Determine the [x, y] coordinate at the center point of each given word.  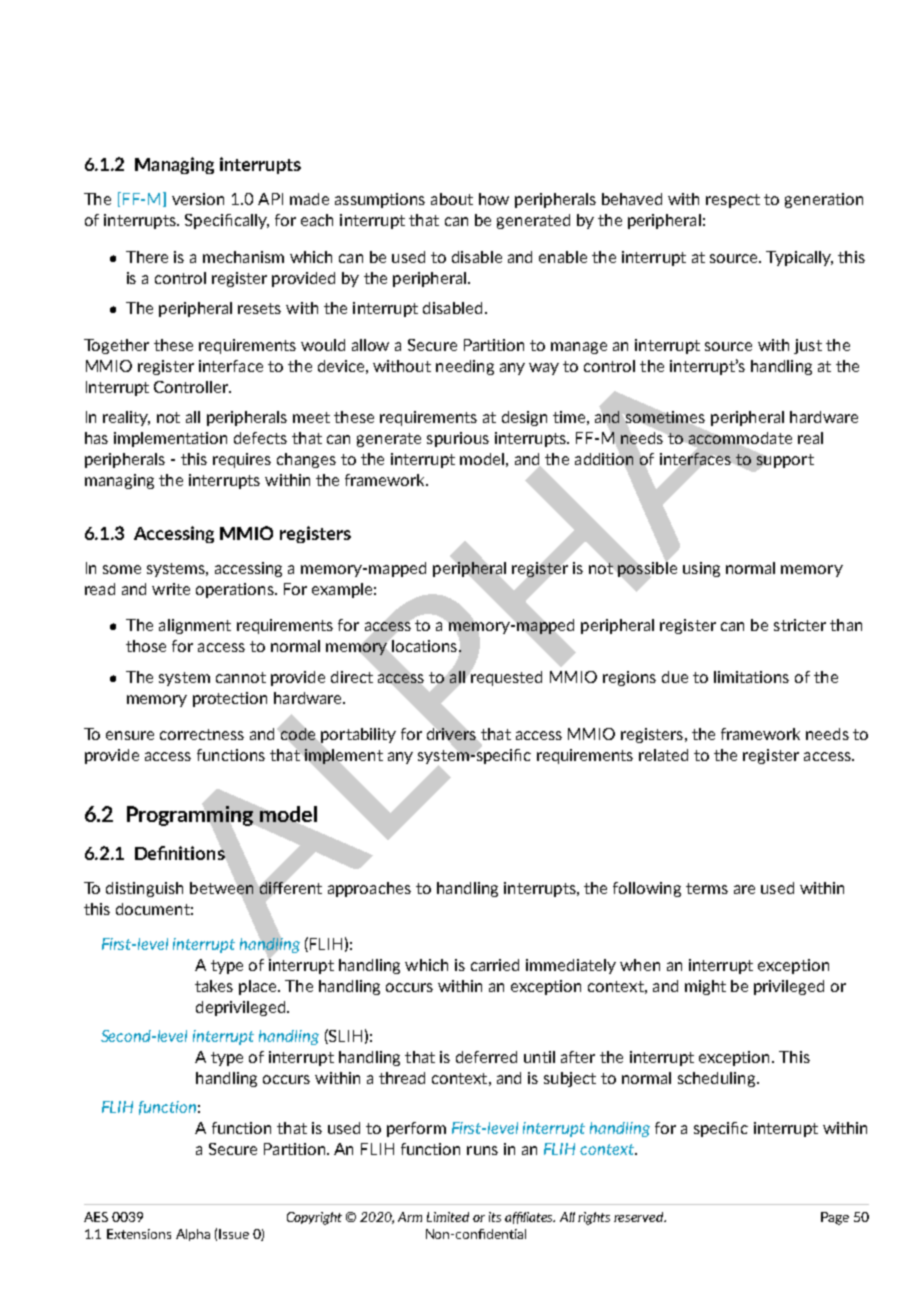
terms [707, 888]
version [198, 199]
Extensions [139, 1234]
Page [835, 1218]
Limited [448, 1217]
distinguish [144, 889]
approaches [369, 889]
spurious [458, 439]
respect [733, 201]
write [171, 589]
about [452, 199]
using [701, 569]
